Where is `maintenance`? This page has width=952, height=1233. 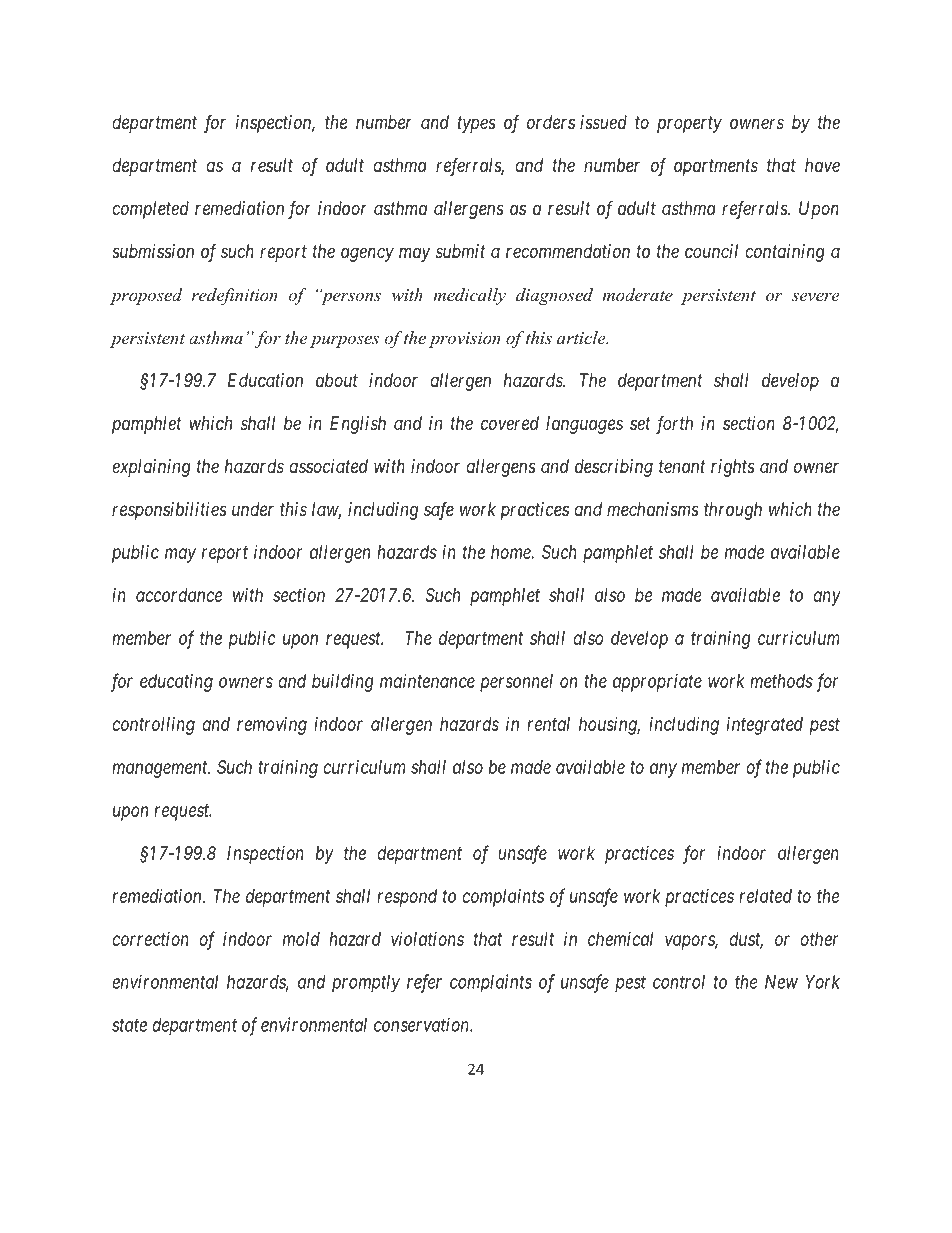
maintenance is located at coordinates (427, 681).
